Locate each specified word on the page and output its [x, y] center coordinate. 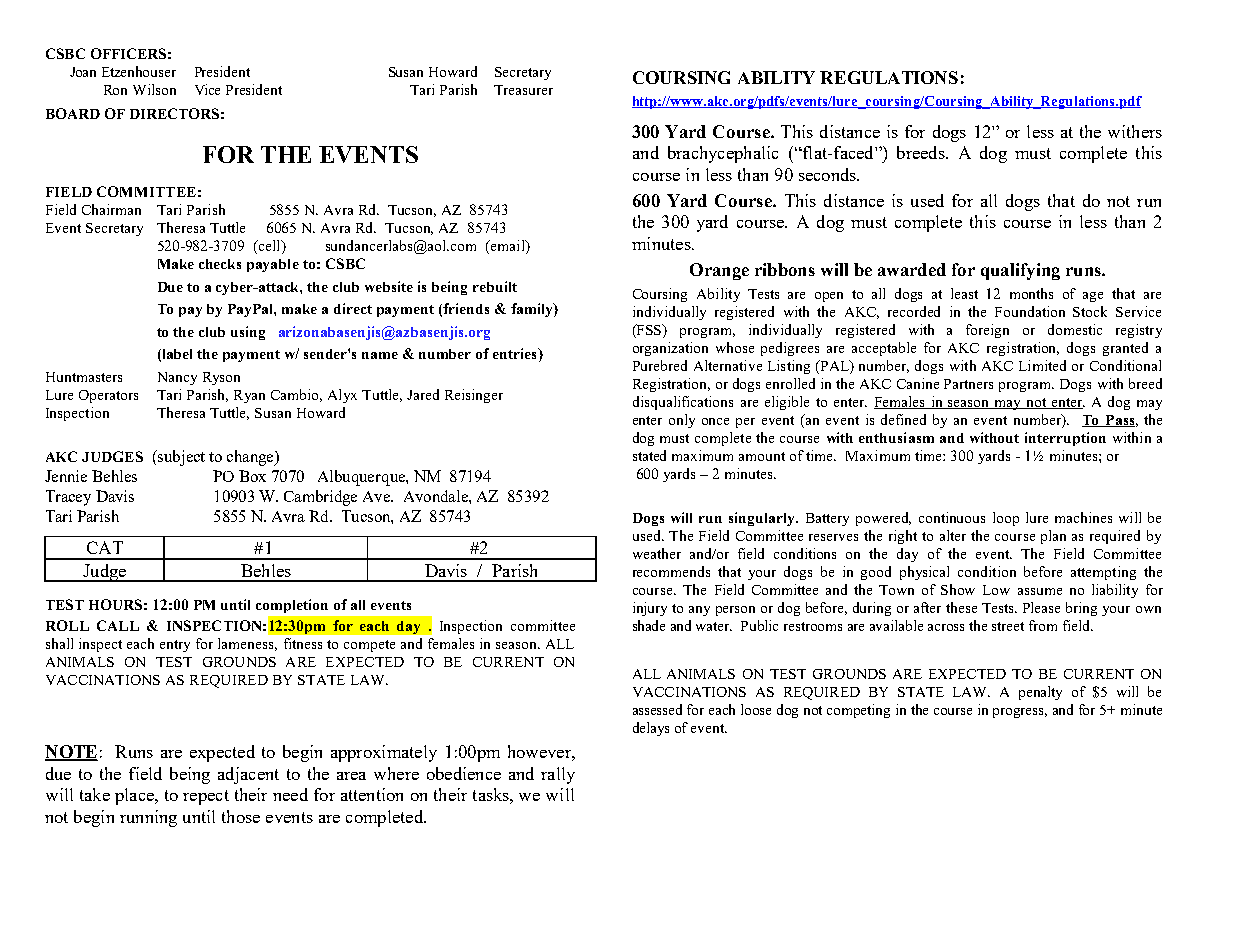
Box [252, 476]
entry [175, 646]
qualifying [1020, 271]
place [135, 796]
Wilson [154, 89]
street [1008, 626]
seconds [828, 174]
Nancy [177, 378]
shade [649, 625]
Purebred [660, 365]
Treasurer [523, 90]
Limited [1042, 365]
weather [657, 553]
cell [269, 247]
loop [1006, 519]
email [508, 247]
